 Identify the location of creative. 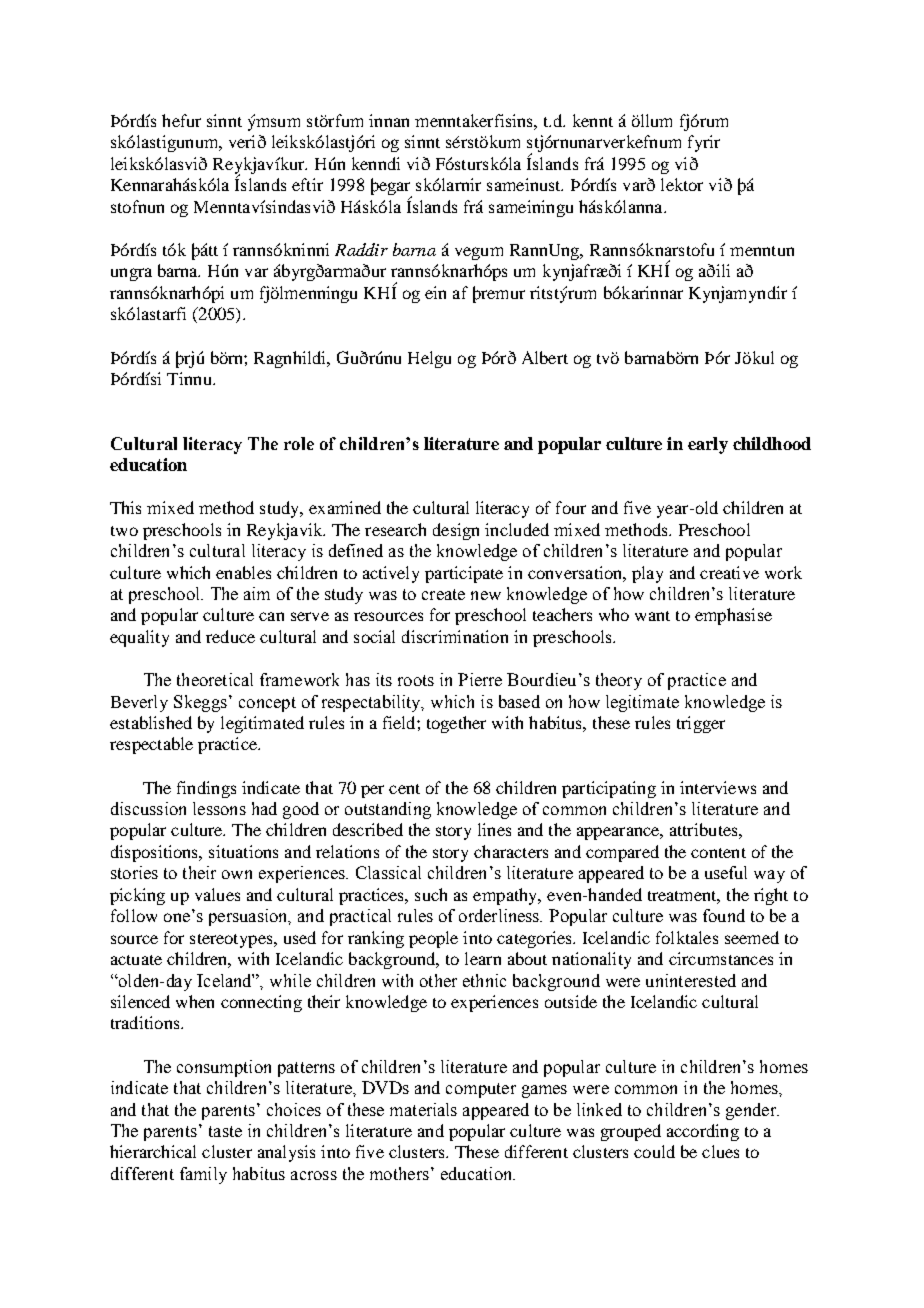
(729, 572).
